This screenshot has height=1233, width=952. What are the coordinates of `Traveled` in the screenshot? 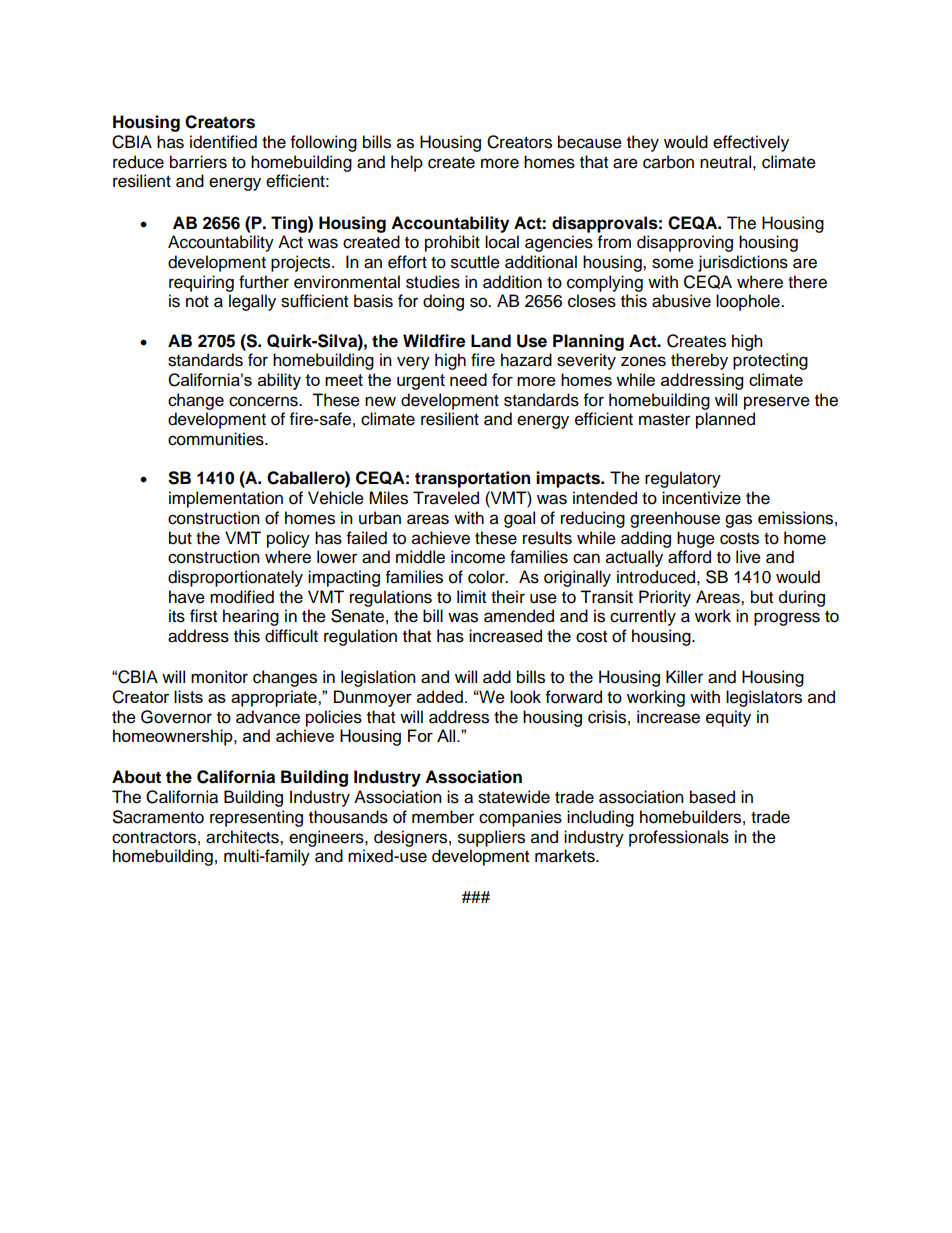 It's located at (446, 498).
